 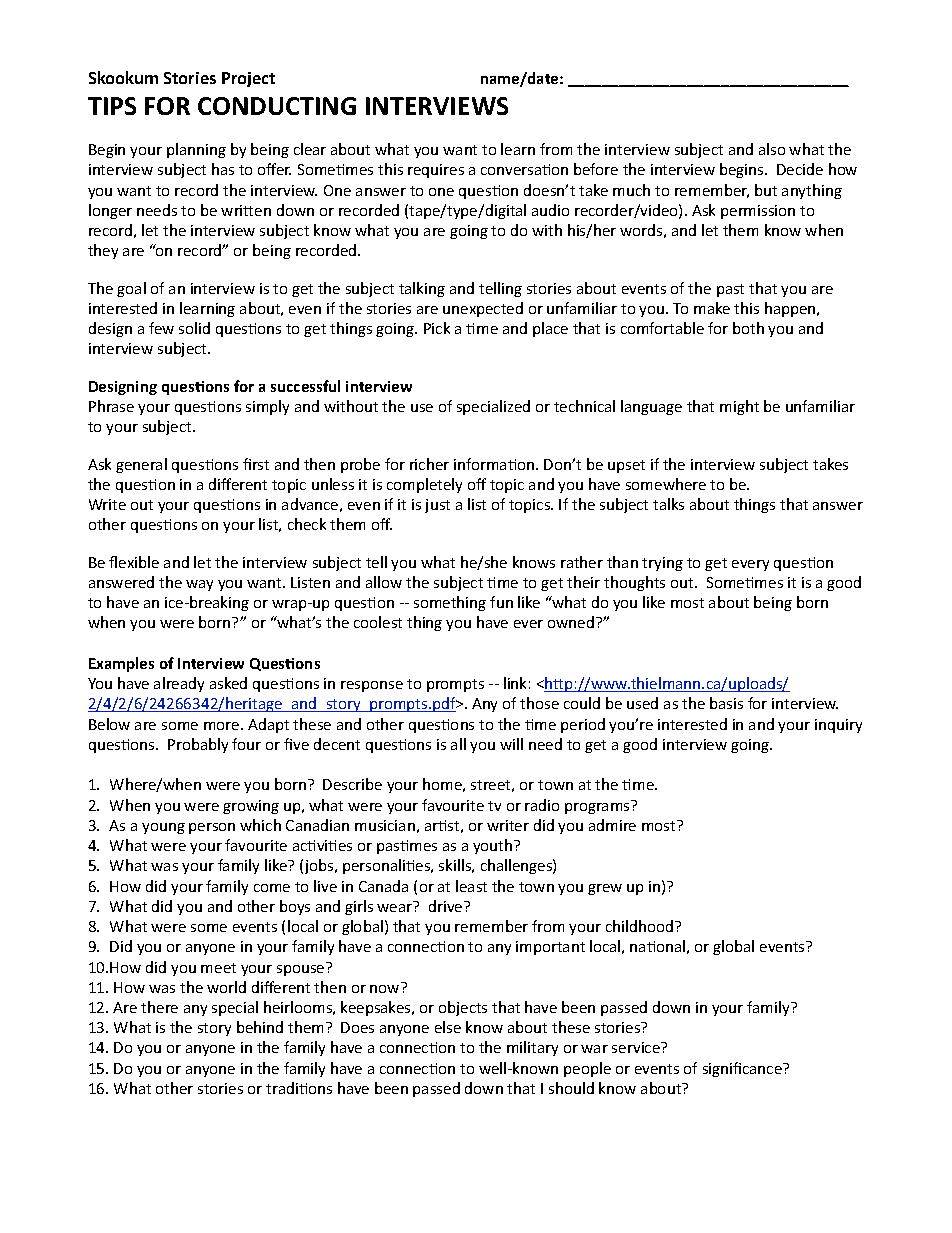 I want to click on service, so click(x=637, y=1047).
